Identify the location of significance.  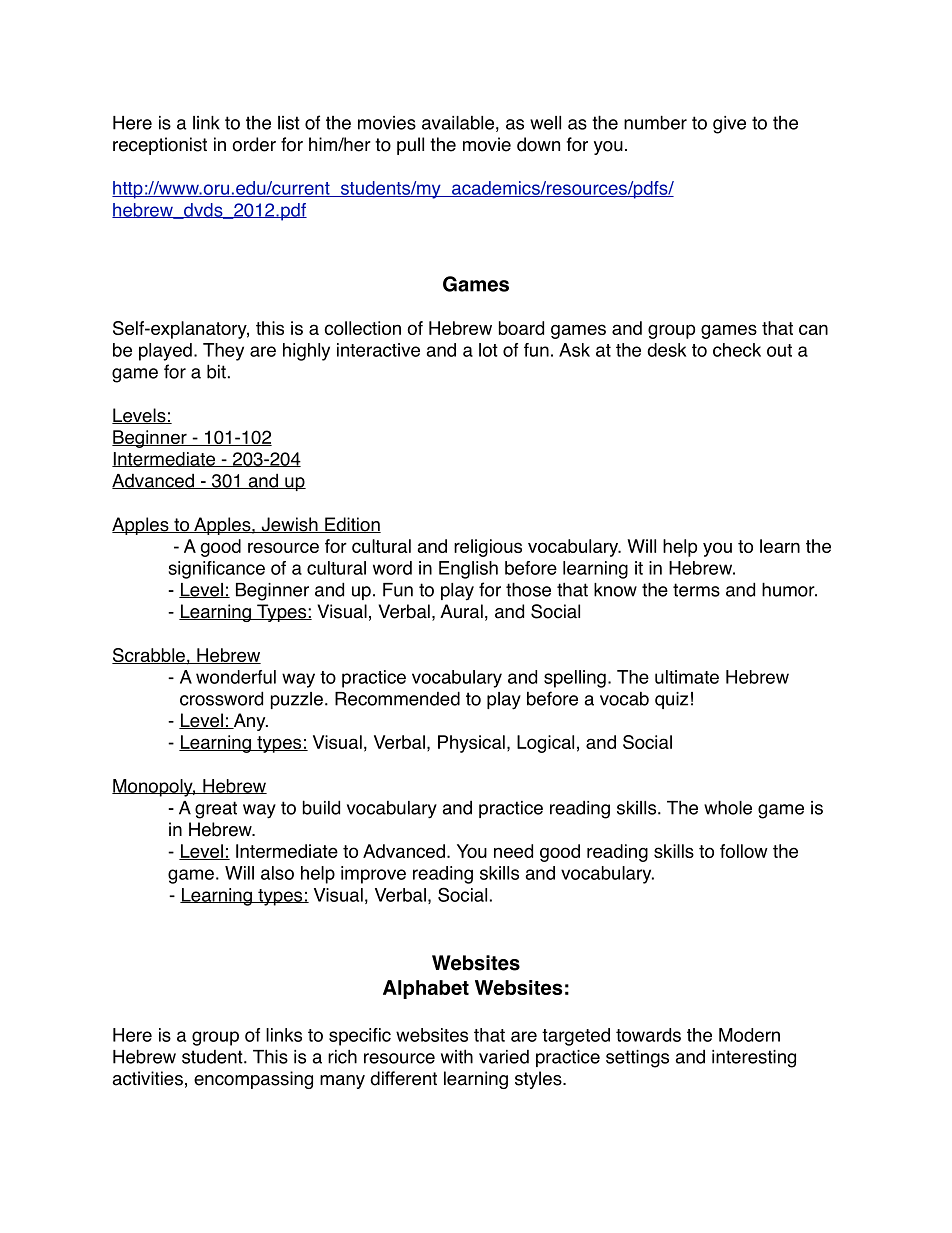
(217, 570).
